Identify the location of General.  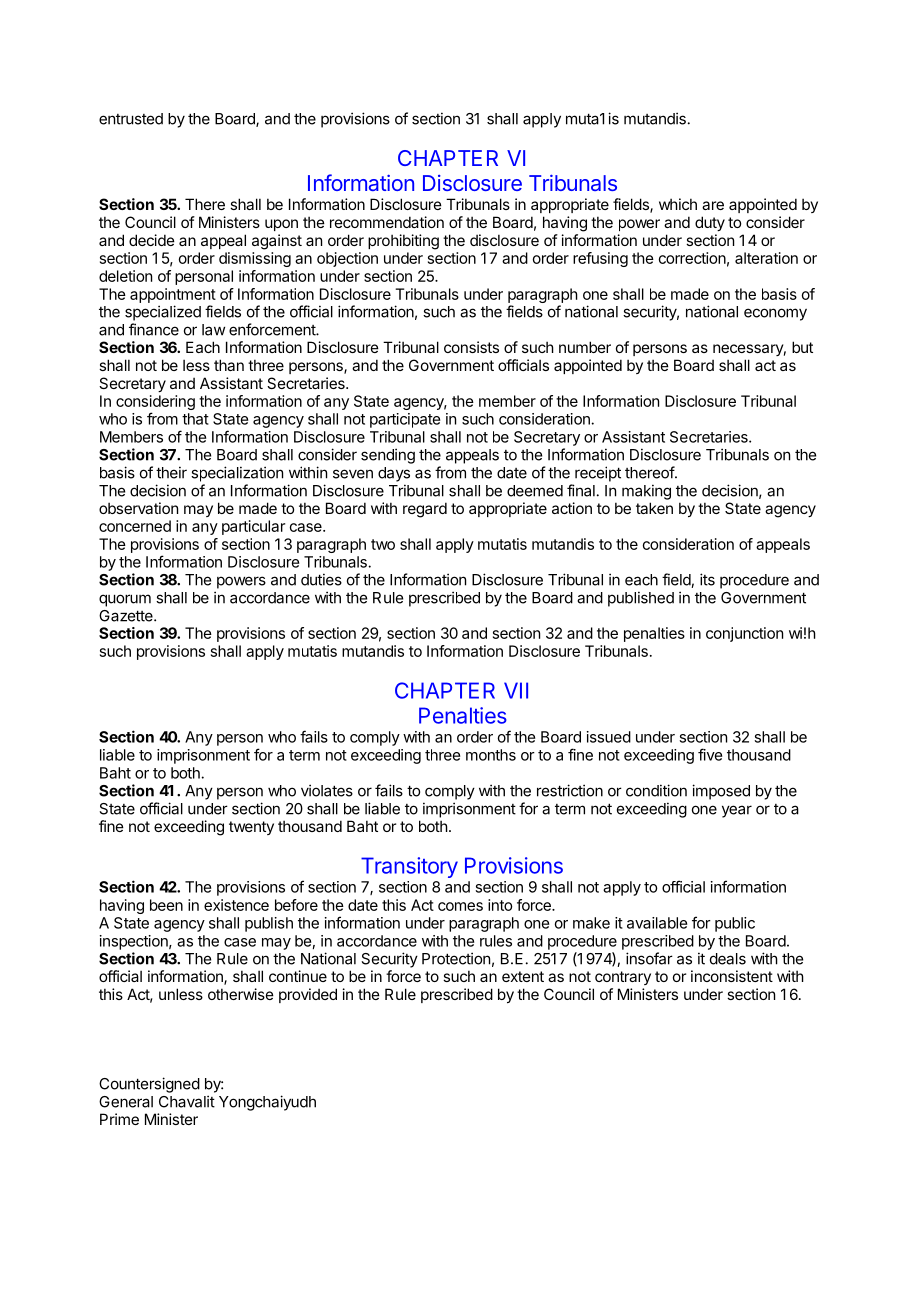
(126, 1102).
